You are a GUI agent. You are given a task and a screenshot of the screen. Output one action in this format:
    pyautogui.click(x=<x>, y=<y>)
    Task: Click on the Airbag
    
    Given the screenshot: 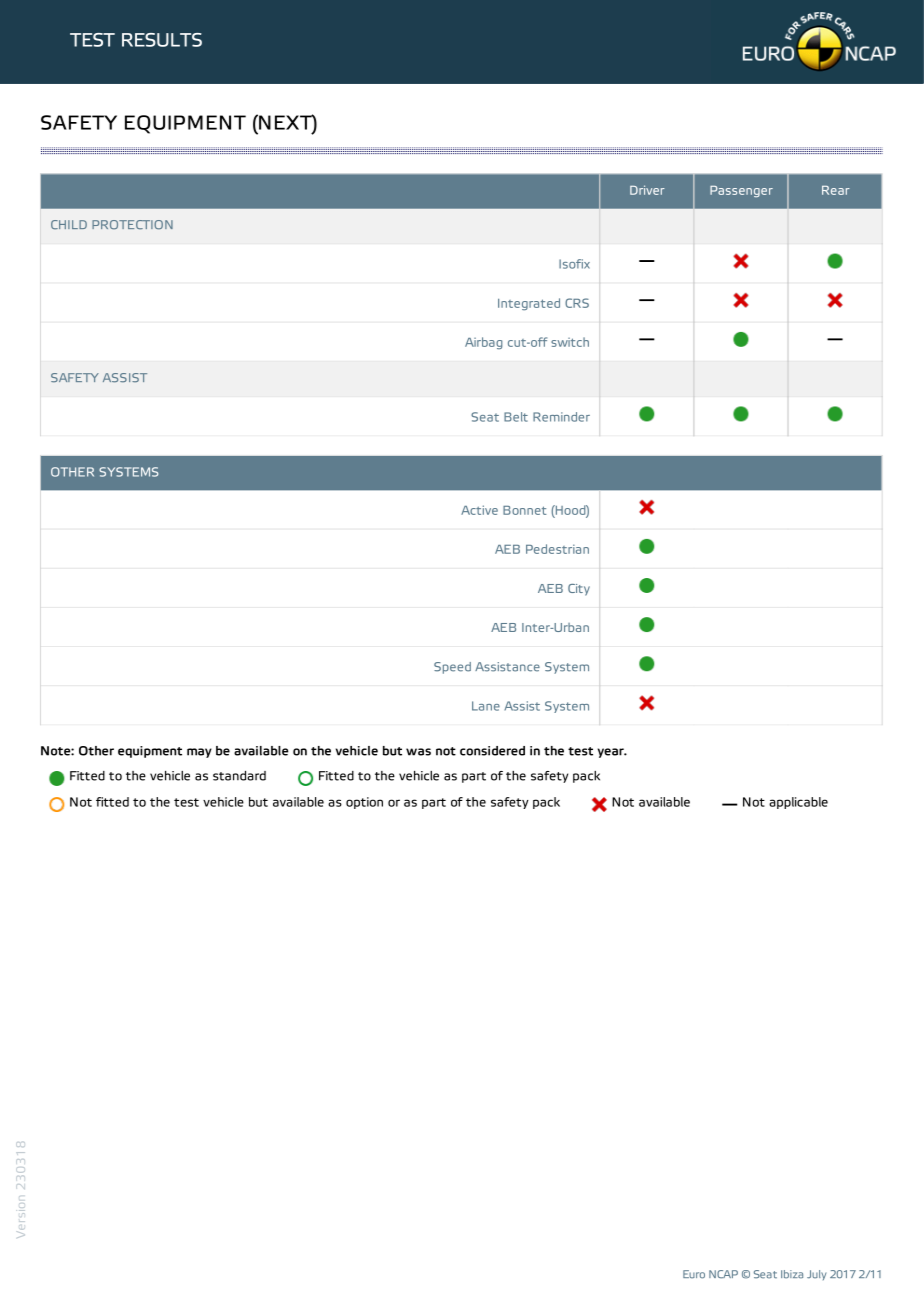 What is the action you would take?
    pyautogui.click(x=484, y=343)
